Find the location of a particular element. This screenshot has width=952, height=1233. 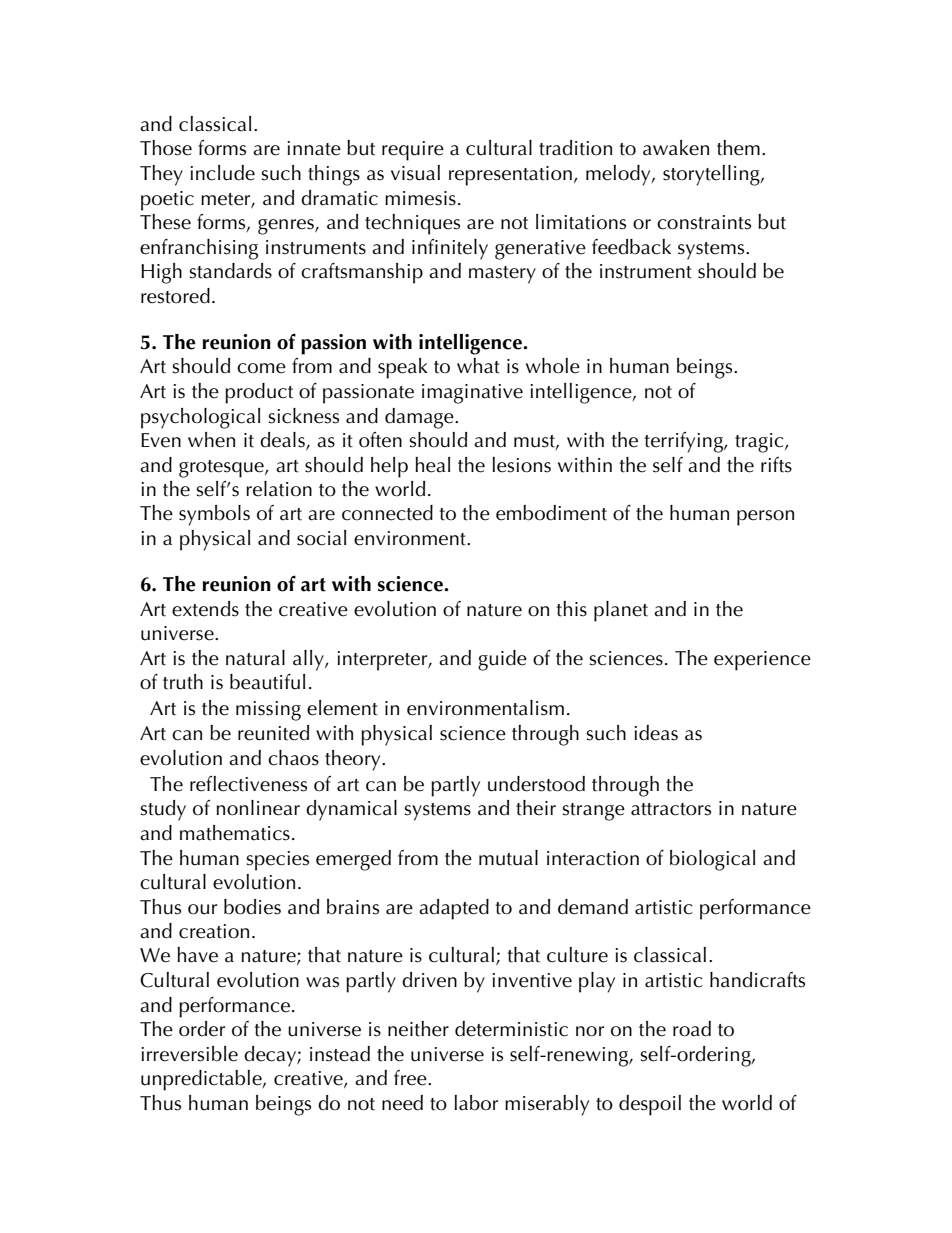

grotesque is located at coordinates (222, 469).
